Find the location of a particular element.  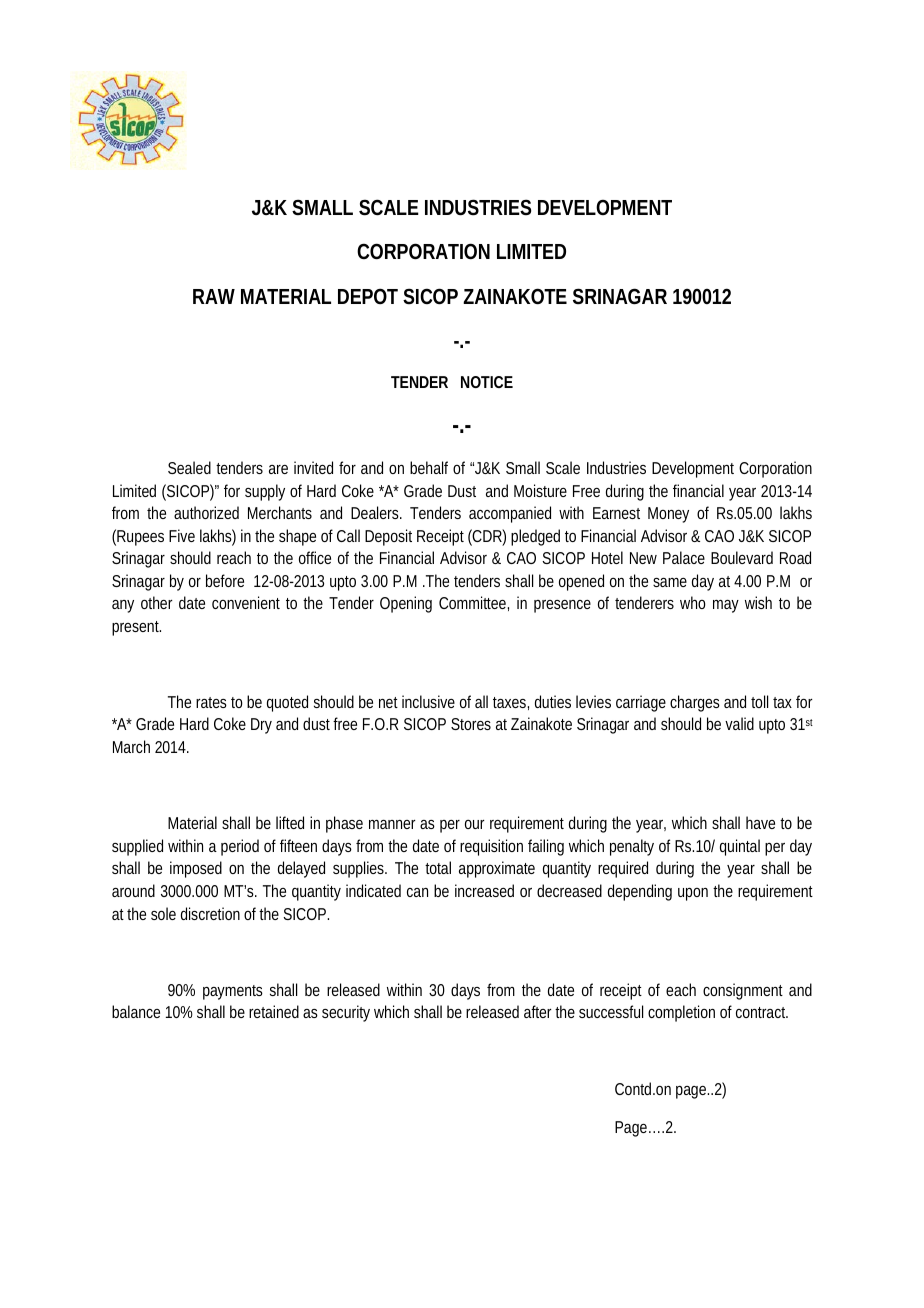

Stores is located at coordinates (471, 724).
